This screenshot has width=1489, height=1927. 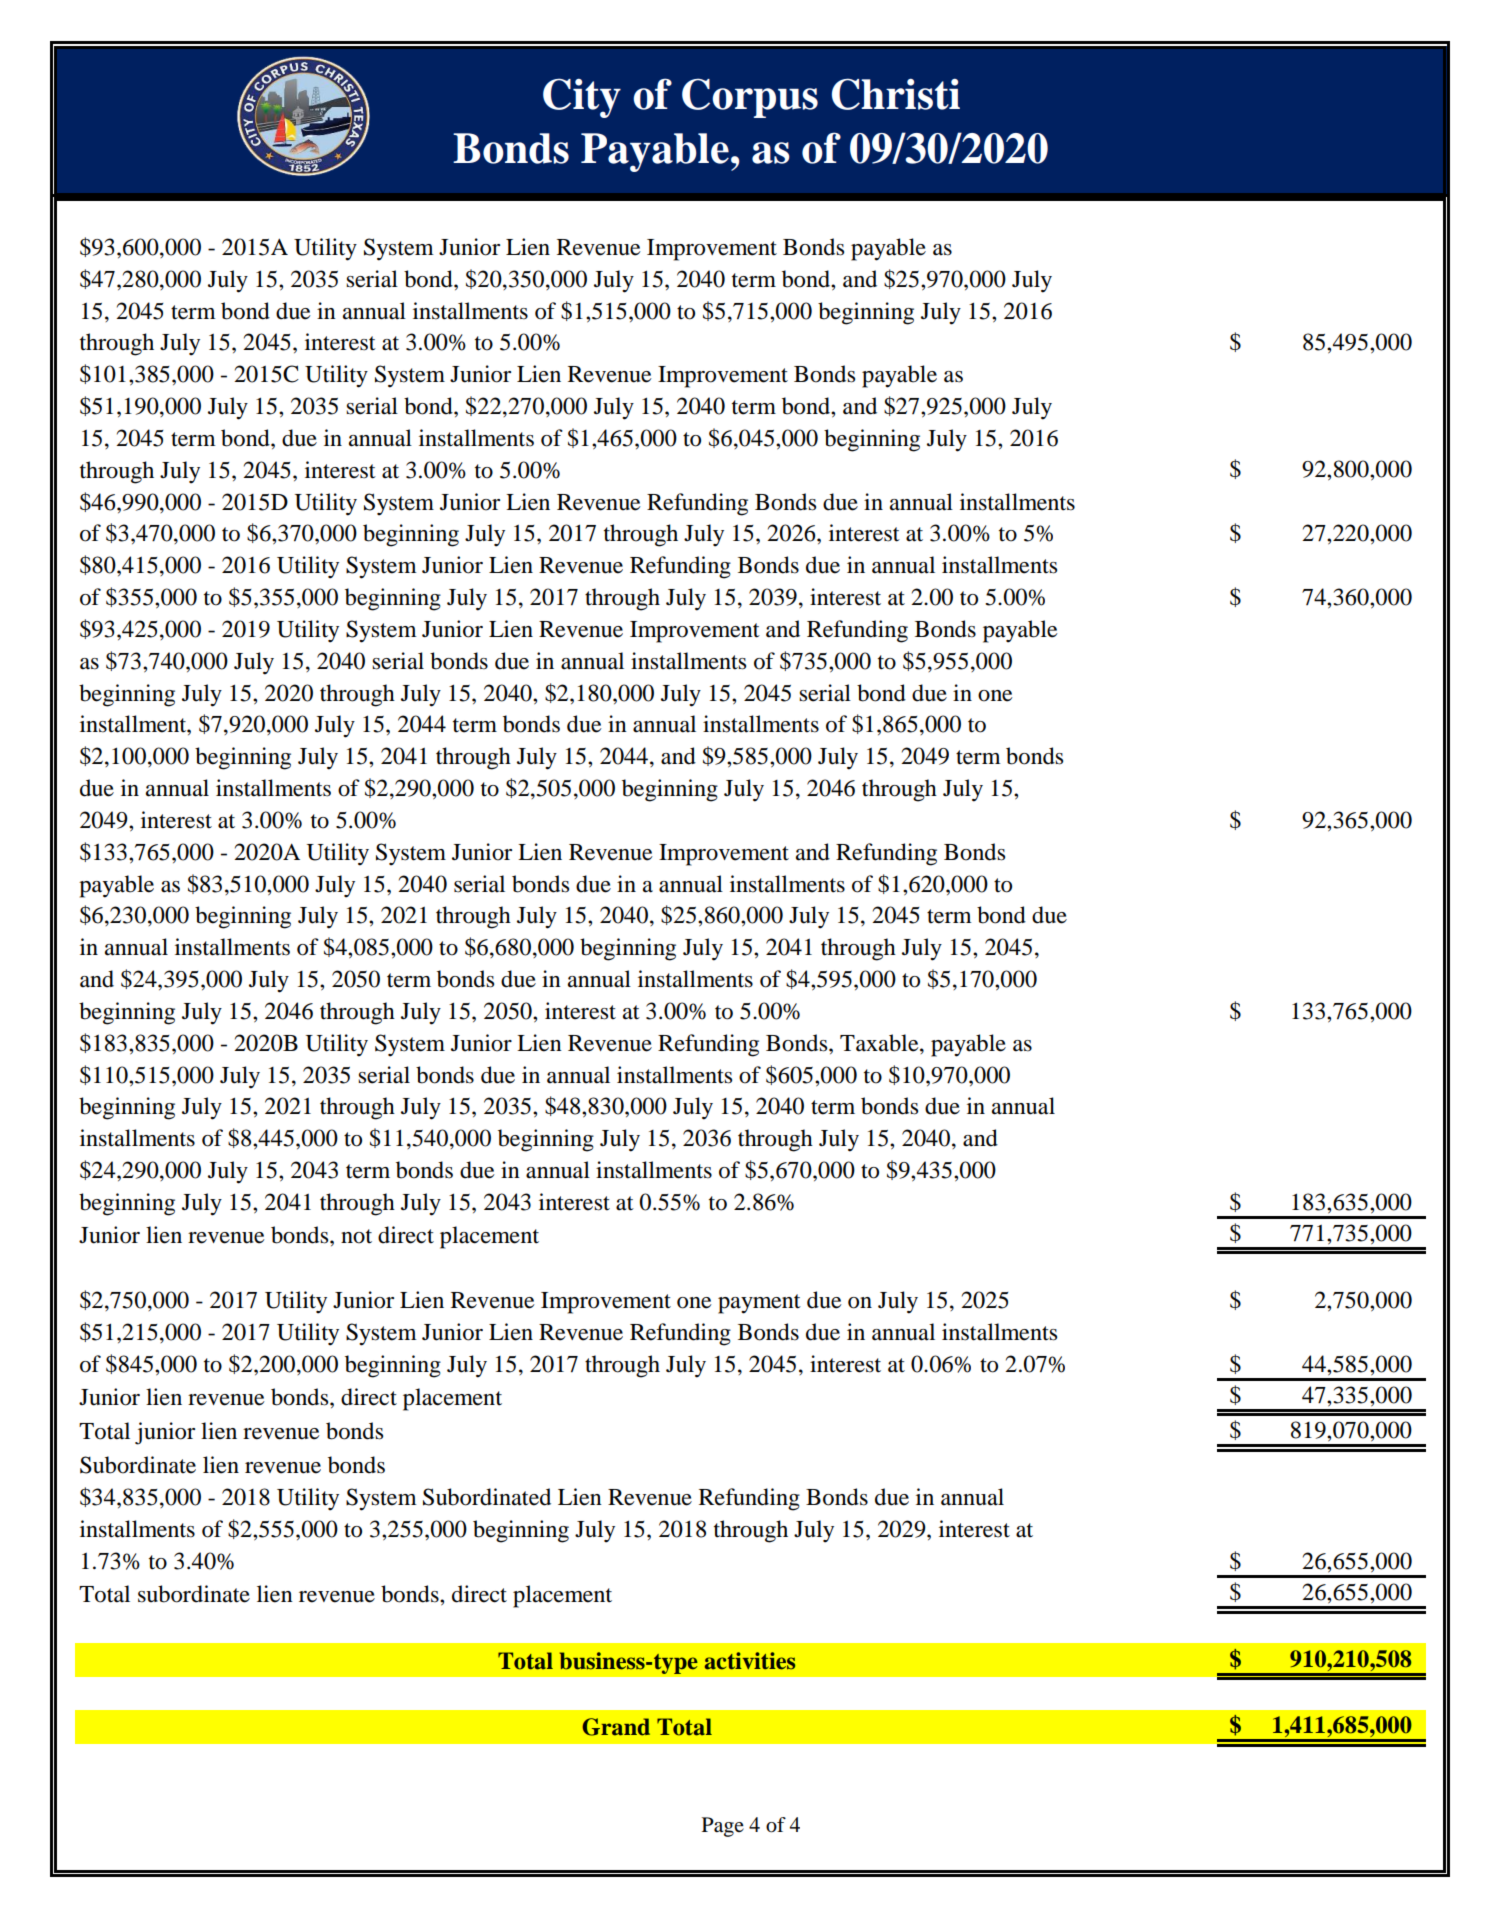 I want to click on Christi, so click(x=896, y=94).
